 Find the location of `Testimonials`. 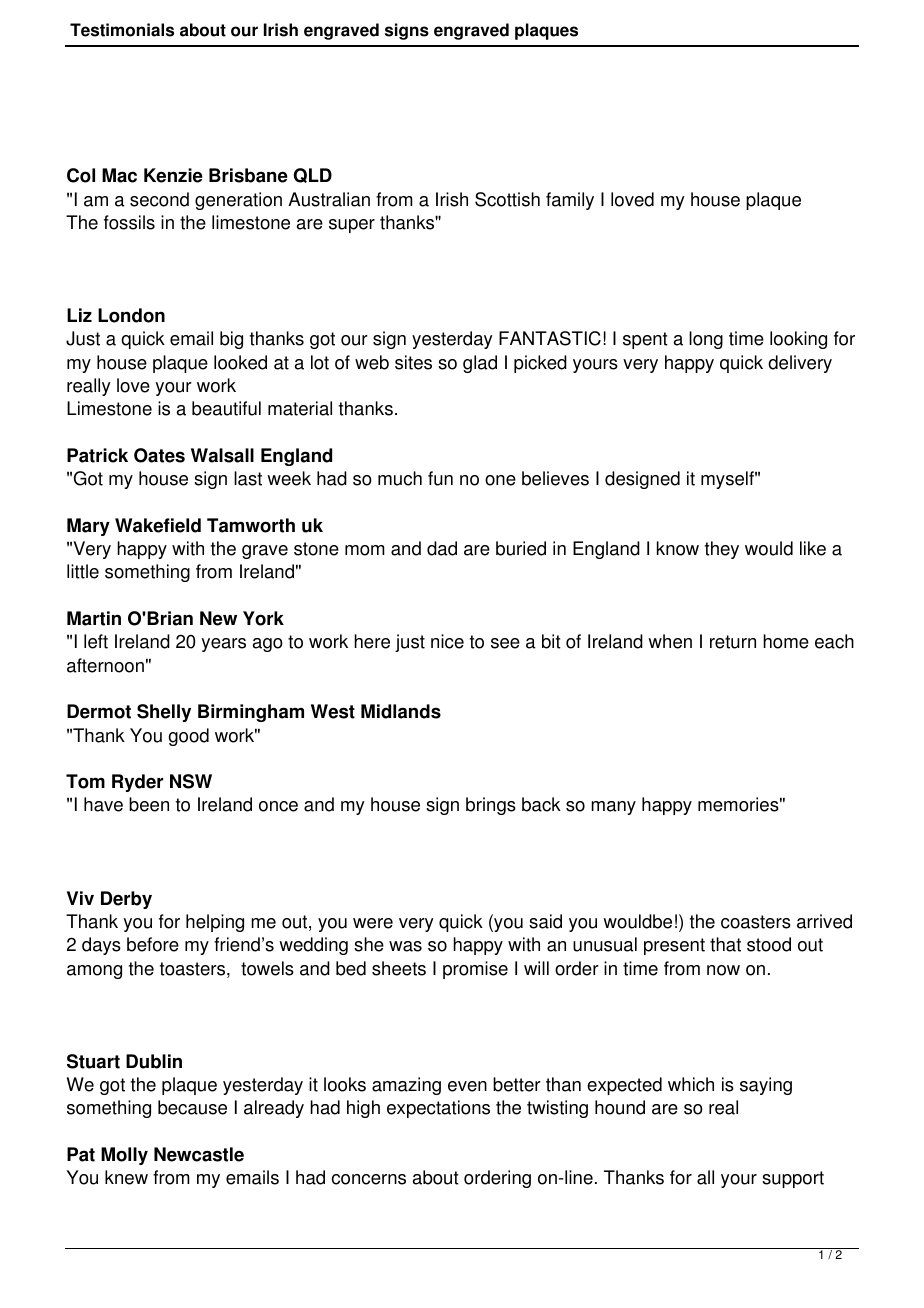

Testimonials is located at coordinates (122, 30).
